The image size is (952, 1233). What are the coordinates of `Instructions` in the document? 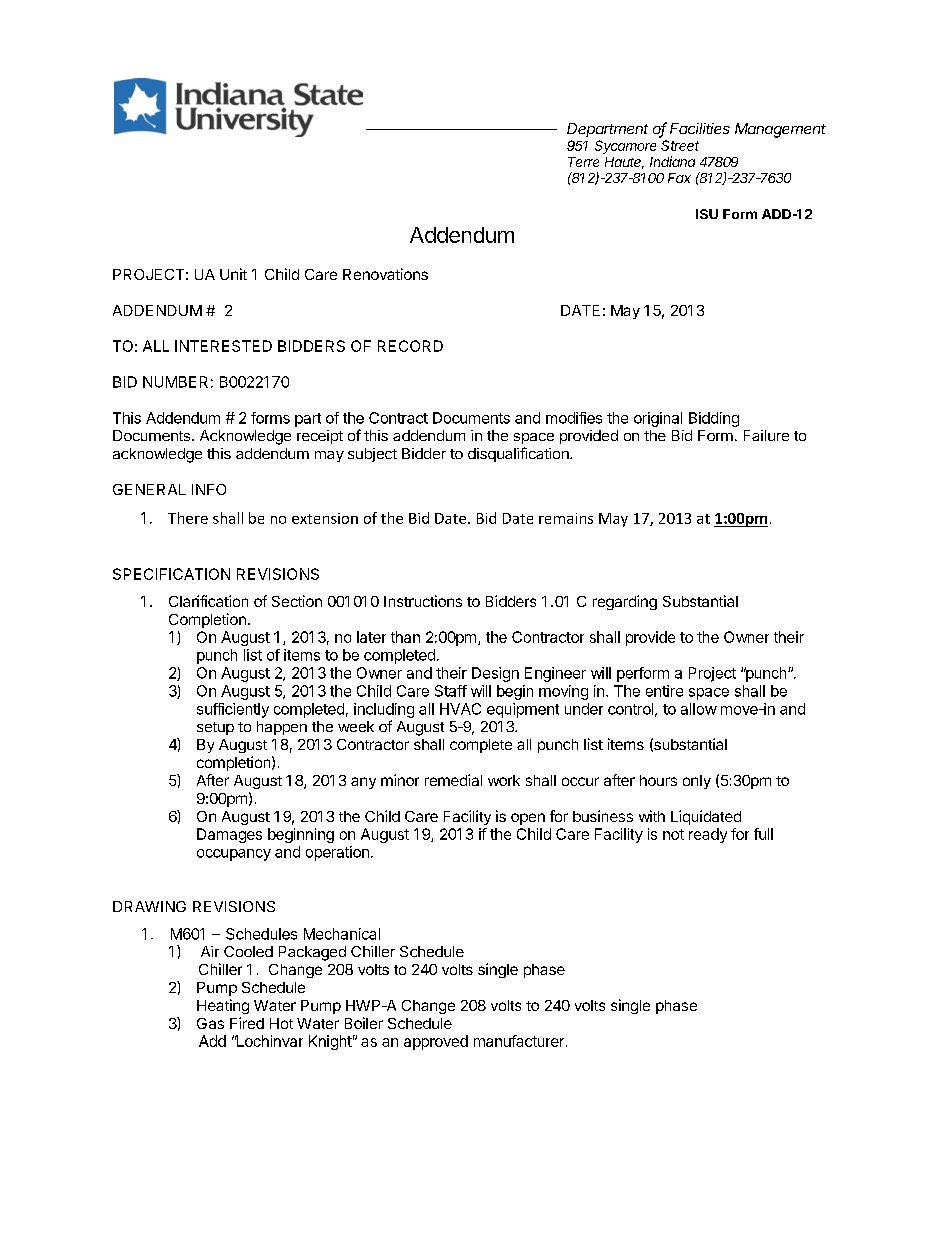 It's located at (423, 601).
